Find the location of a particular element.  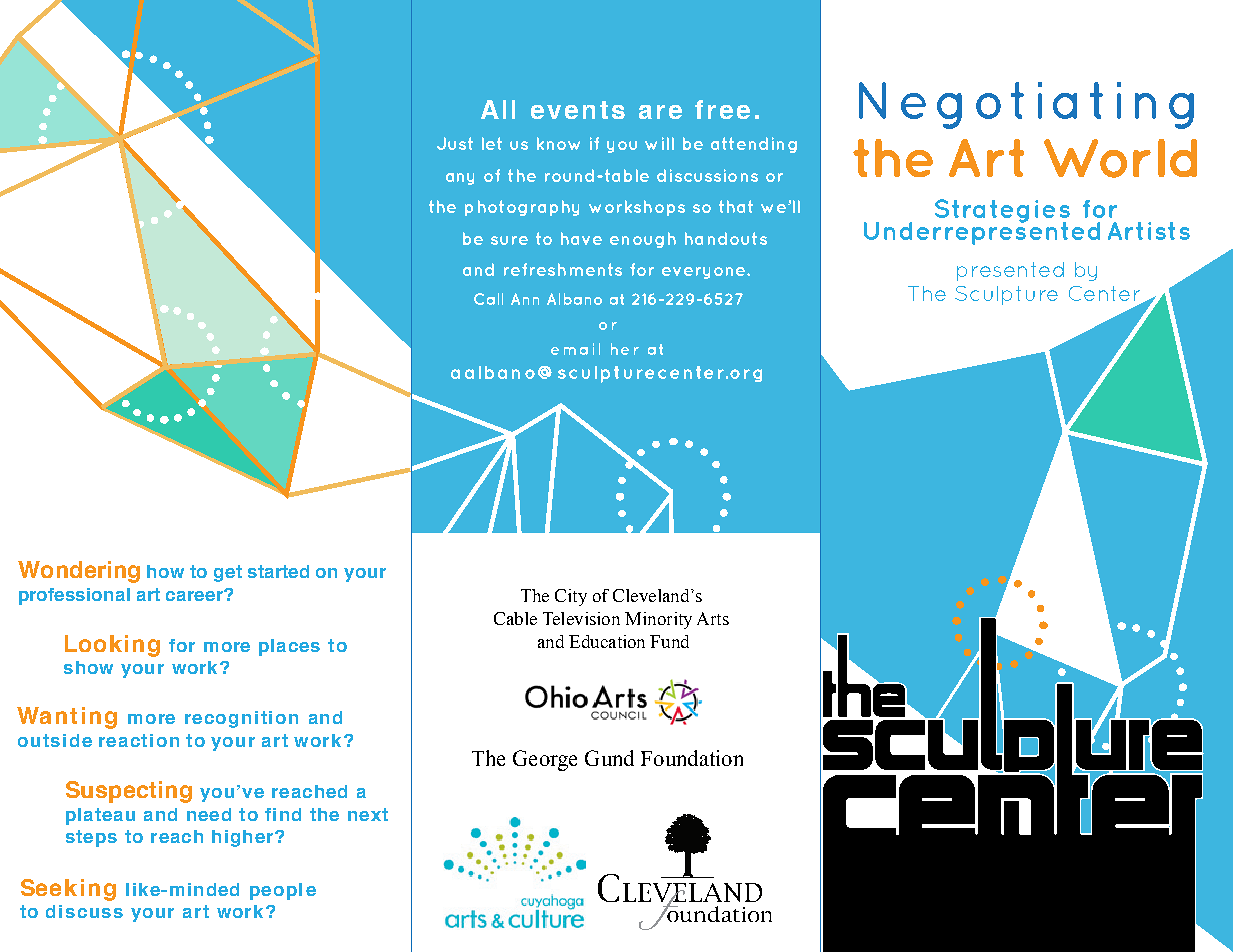

get is located at coordinates (228, 573).
